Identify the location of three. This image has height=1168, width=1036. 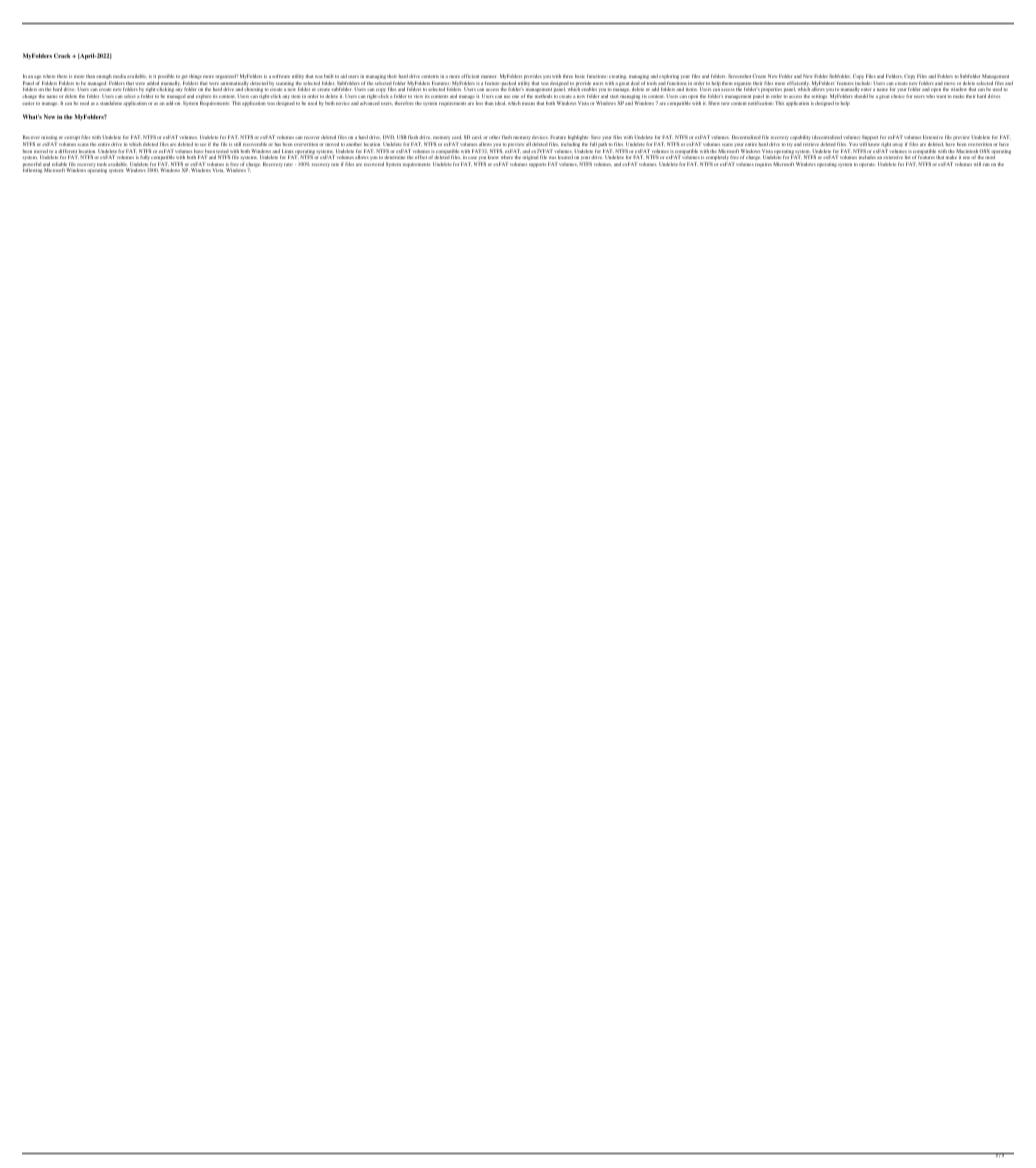
(568, 76).
